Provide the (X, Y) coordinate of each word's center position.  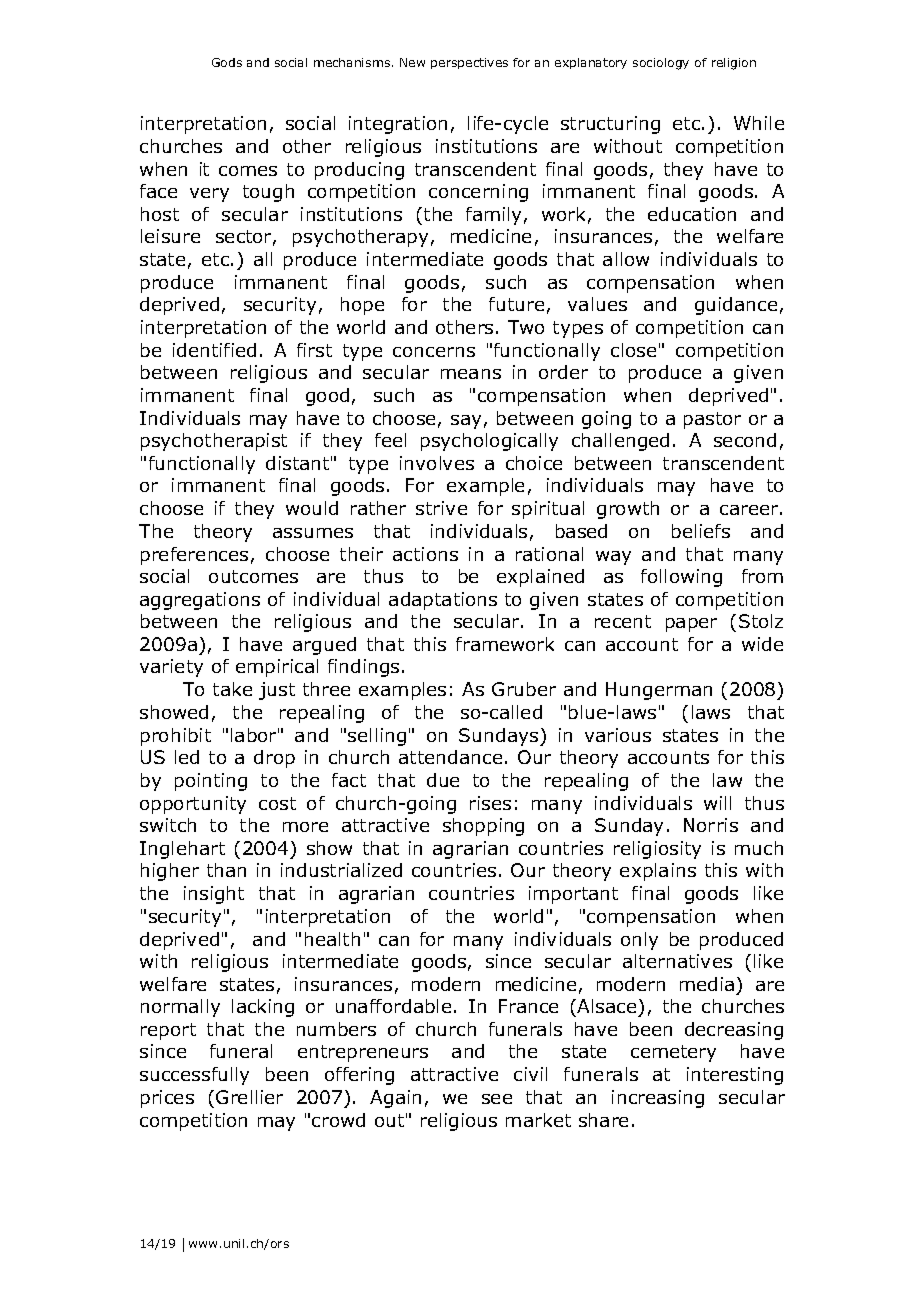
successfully (194, 1076)
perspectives (469, 63)
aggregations (200, 601)
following (681, 578)
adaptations (443, 601)
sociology (661, 64)
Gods (227, 62)
